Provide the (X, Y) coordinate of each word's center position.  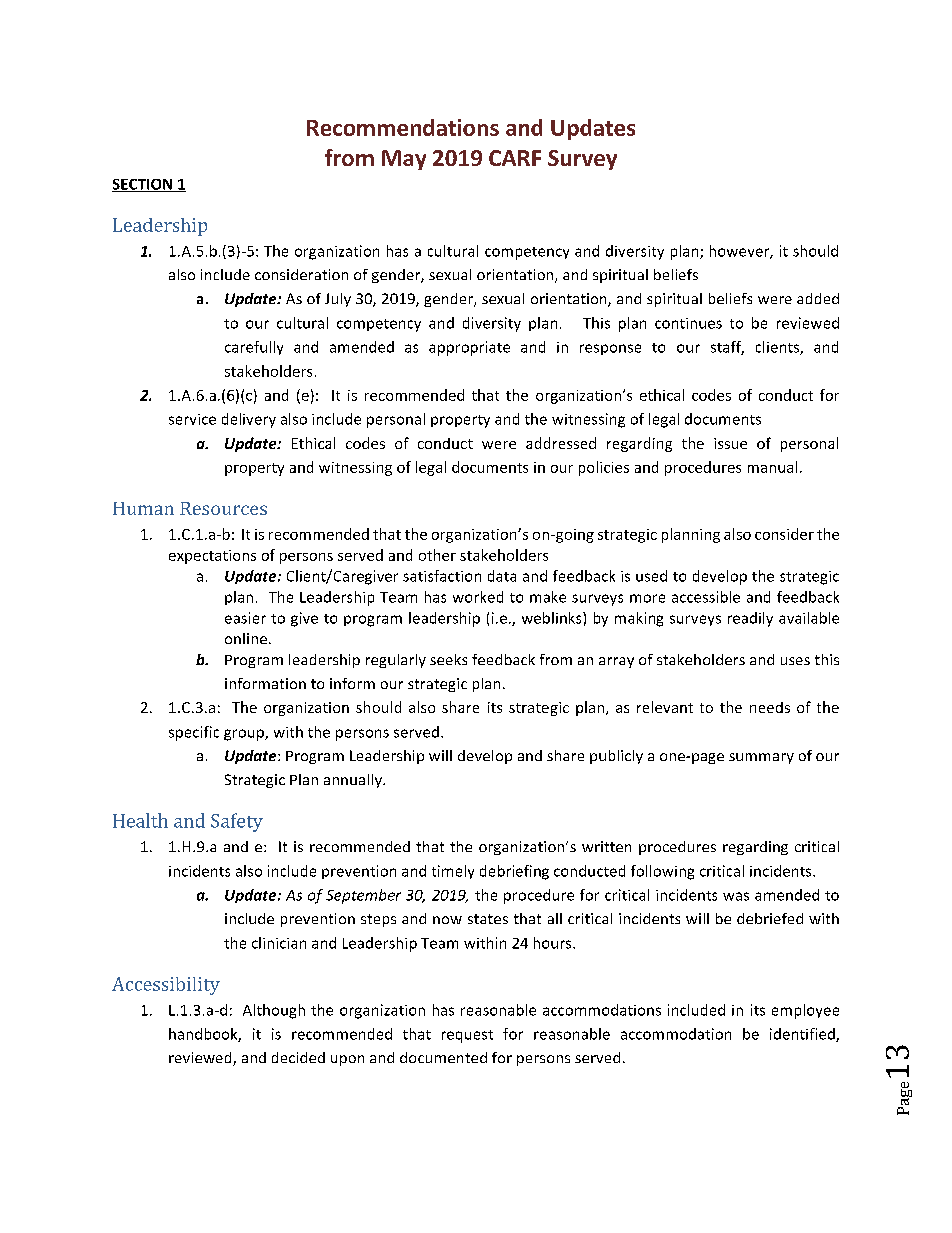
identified (803, 1035)
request (467, 1036)
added (818, 298)
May (404, 160)
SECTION (143, 185)
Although (274, 1011)
